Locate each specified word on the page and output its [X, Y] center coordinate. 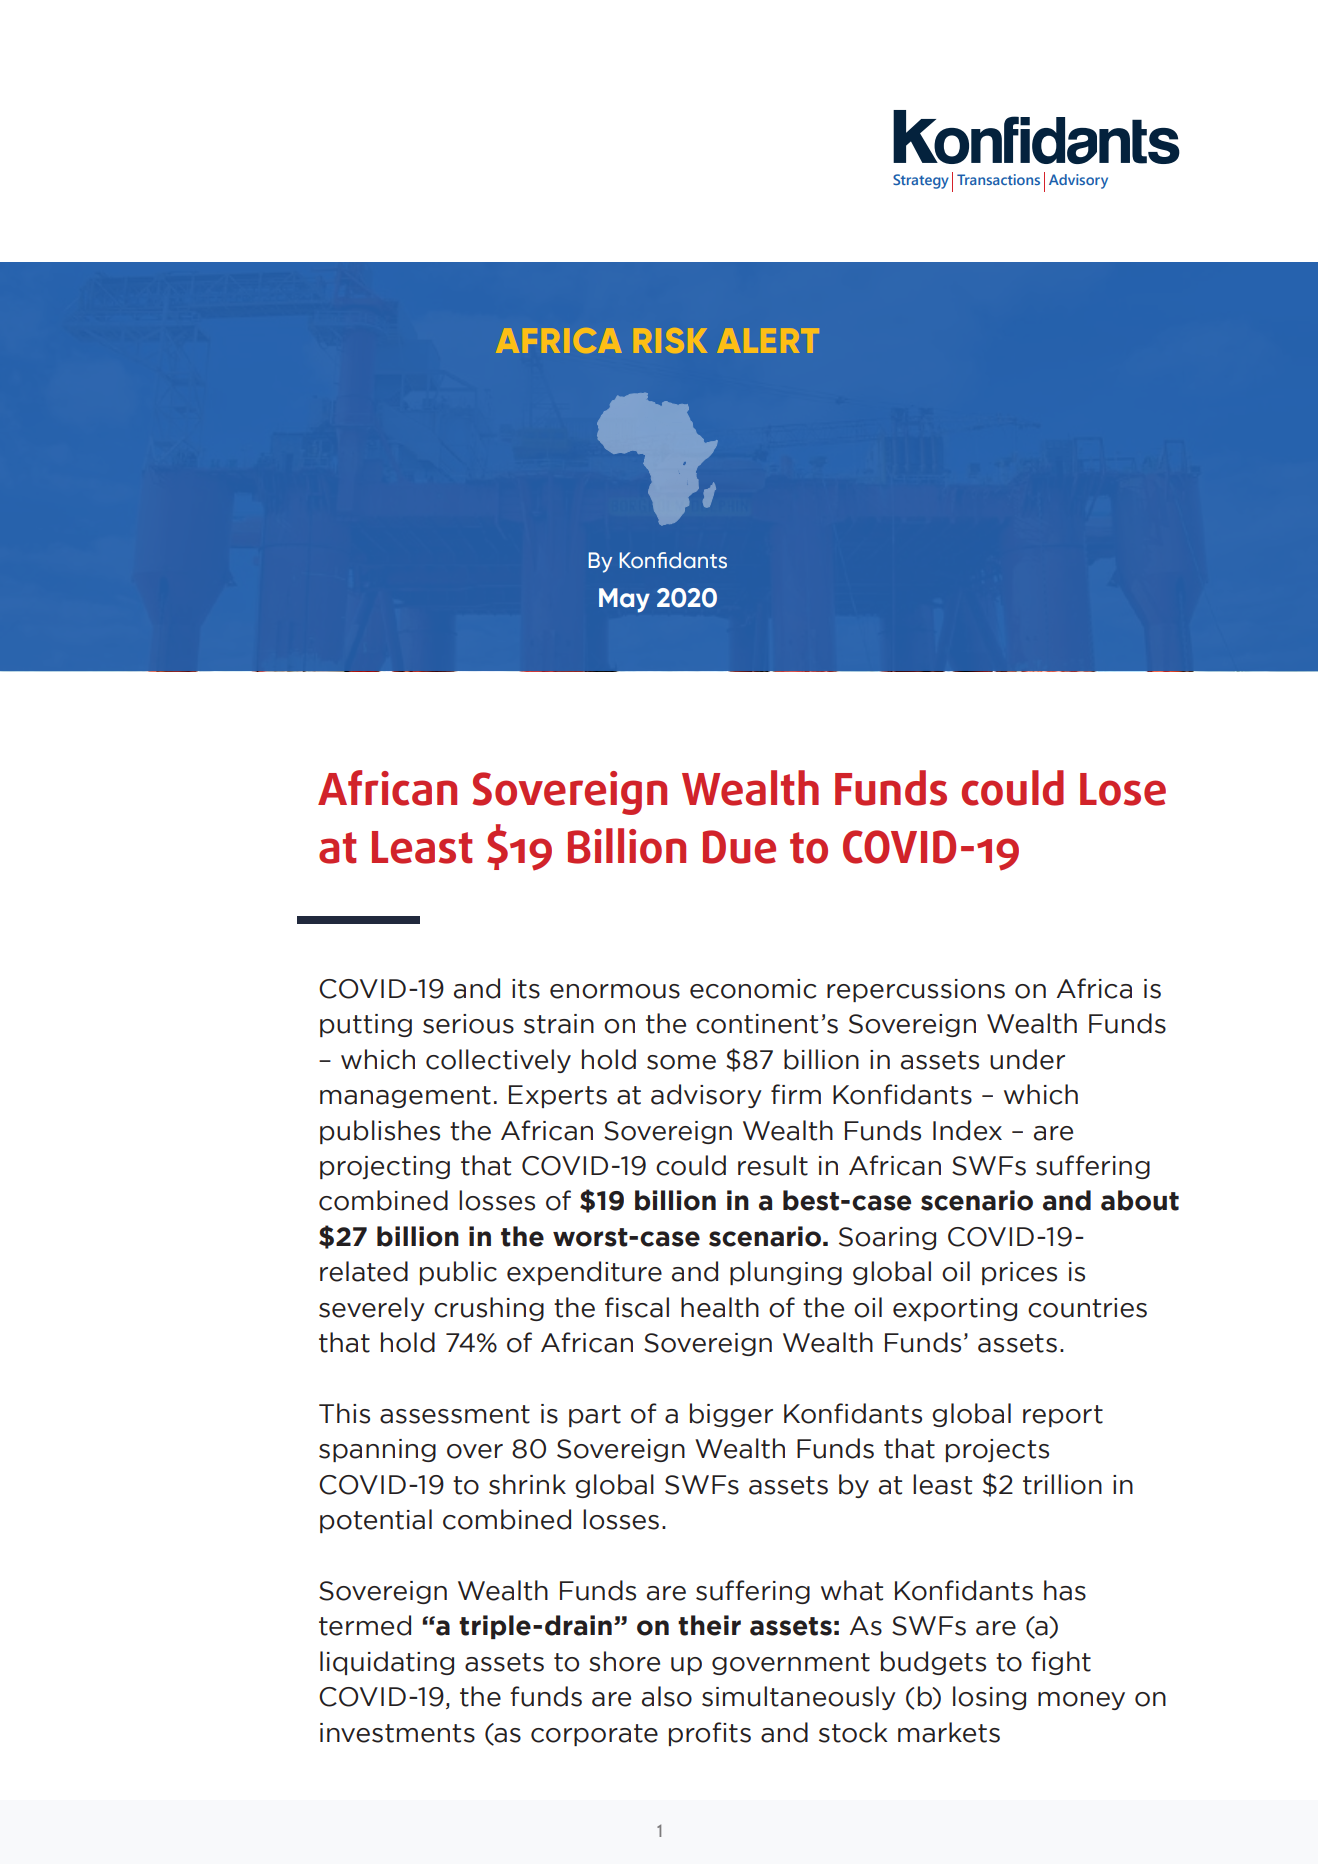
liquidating [387, 1663]
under [1027, 1059]
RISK [670, 340]
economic [753, 989]
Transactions [998, 179]
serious [468, 1024]
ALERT [770, 340]
